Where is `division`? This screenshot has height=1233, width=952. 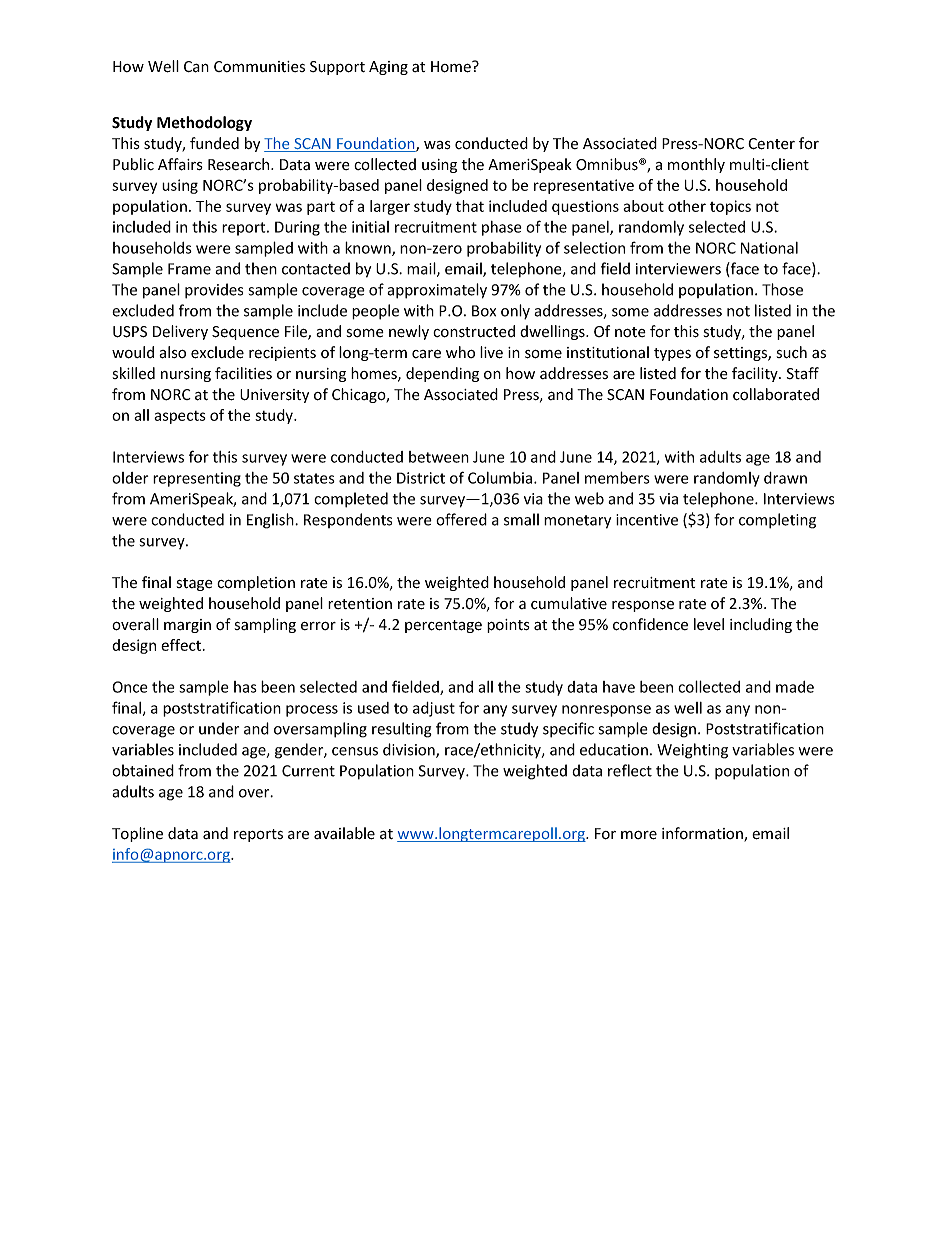
division is located at coordinates (410, 750).
